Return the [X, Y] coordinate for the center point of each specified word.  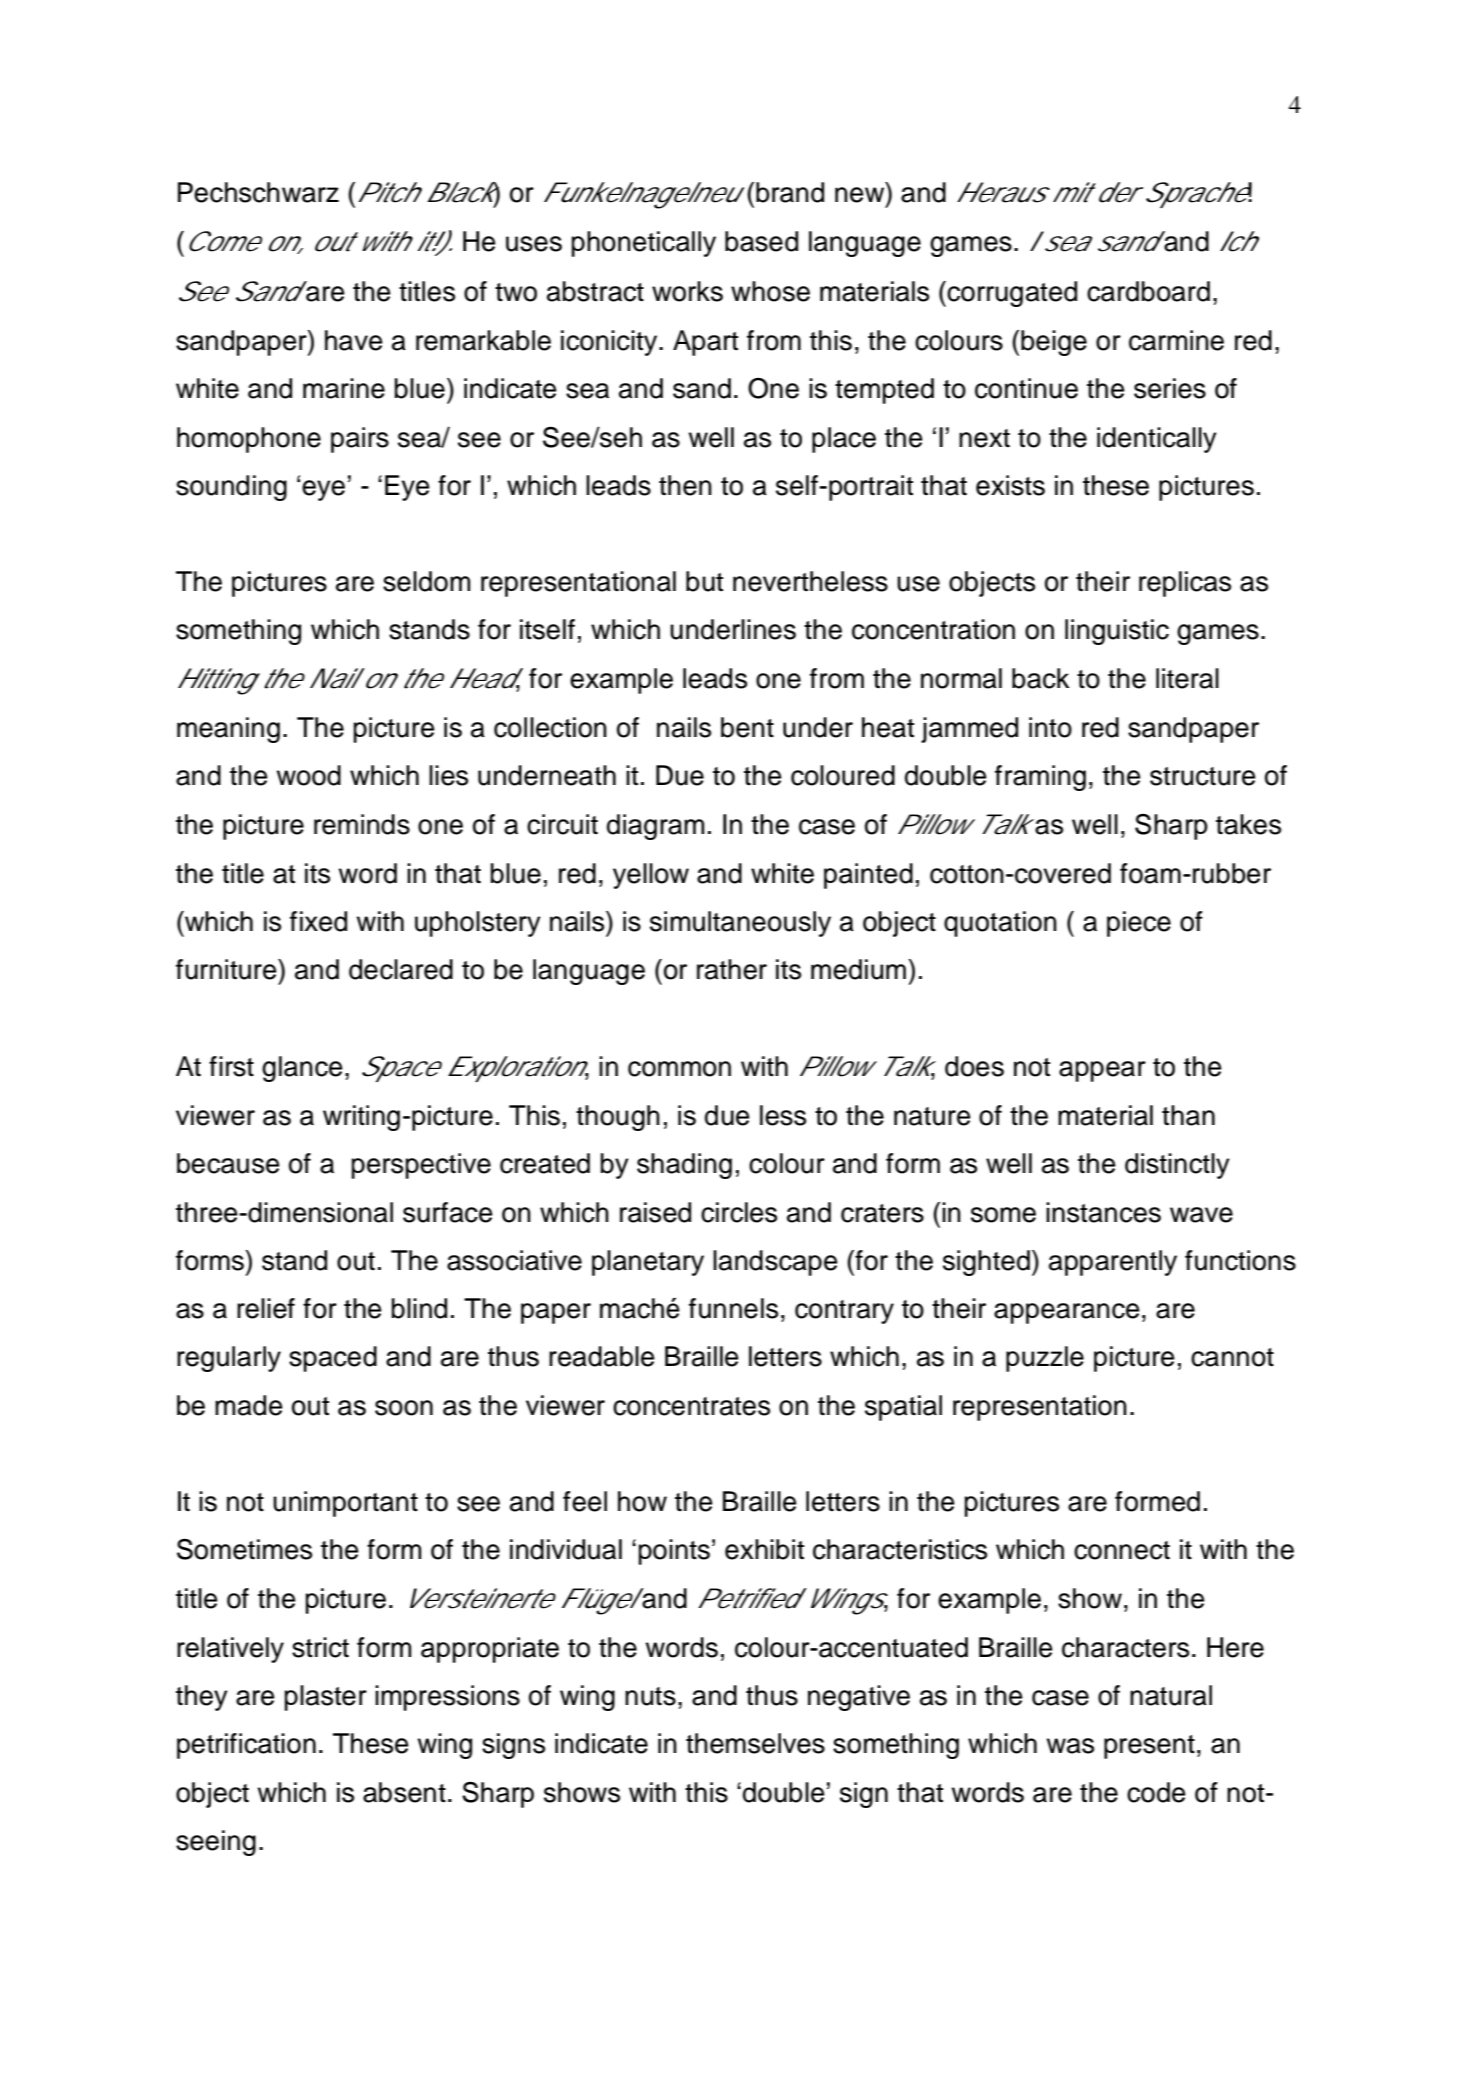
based [761, 241]
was [1070, 1746]
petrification [246, 1746]
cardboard [1148, 291]
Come [221, 241]
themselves [755, 1743]
